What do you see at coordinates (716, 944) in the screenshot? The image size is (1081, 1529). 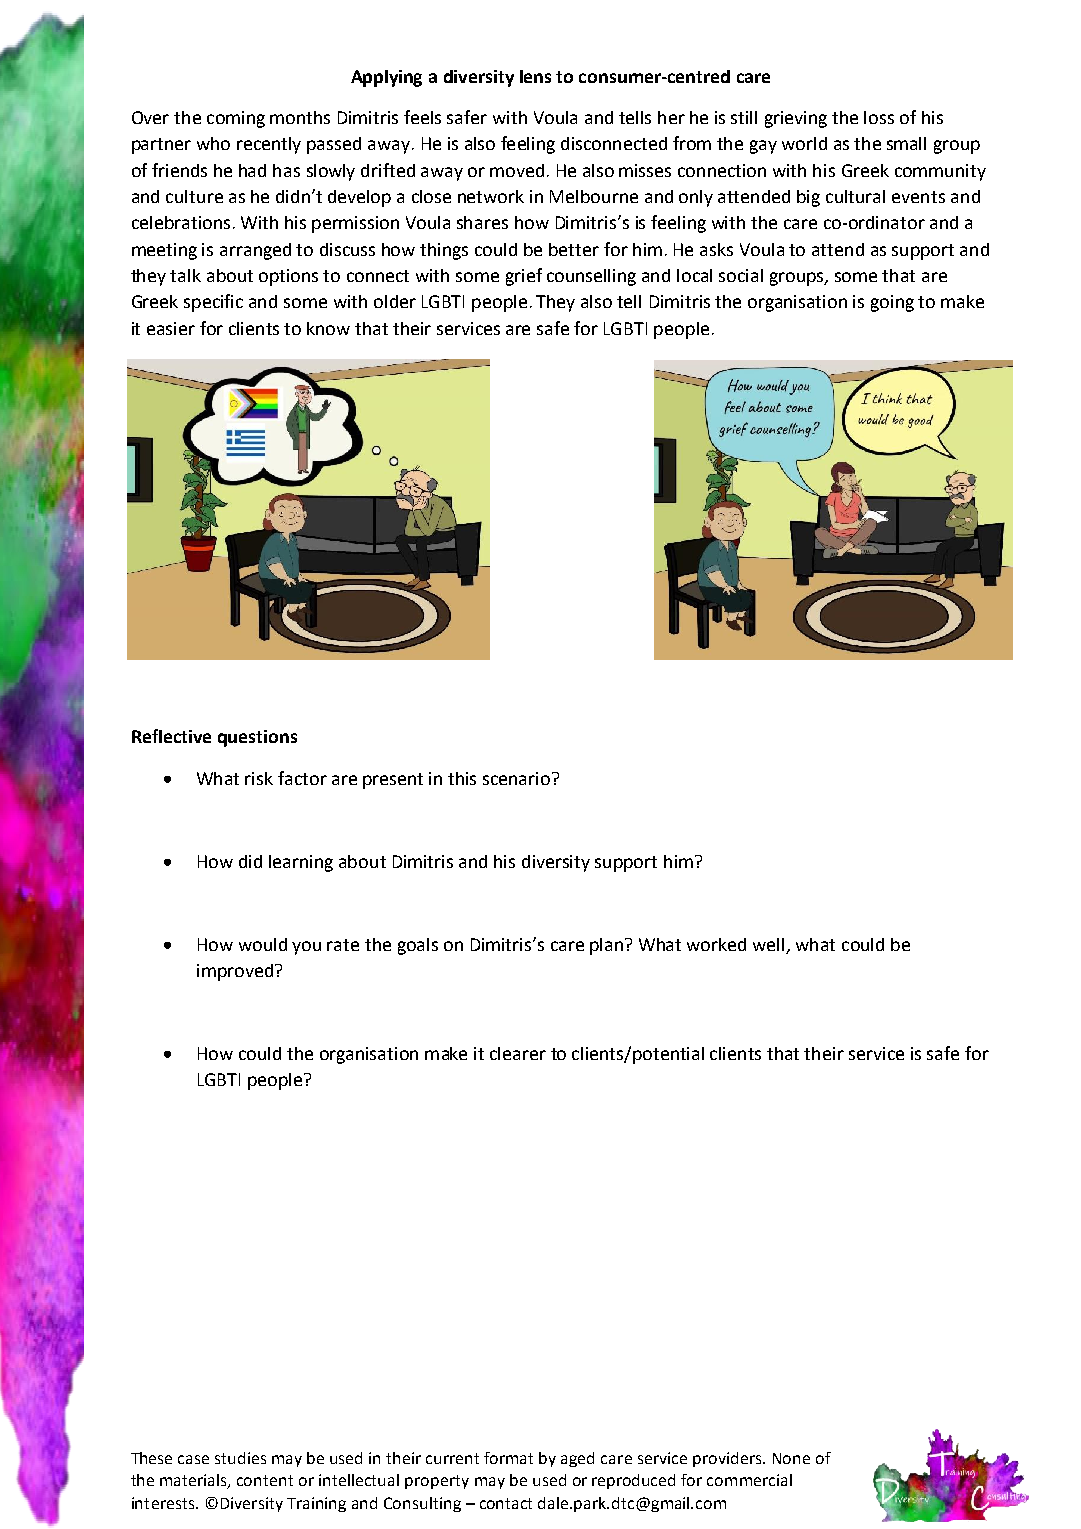 I see `worked` at bounding box center [716, 944].
